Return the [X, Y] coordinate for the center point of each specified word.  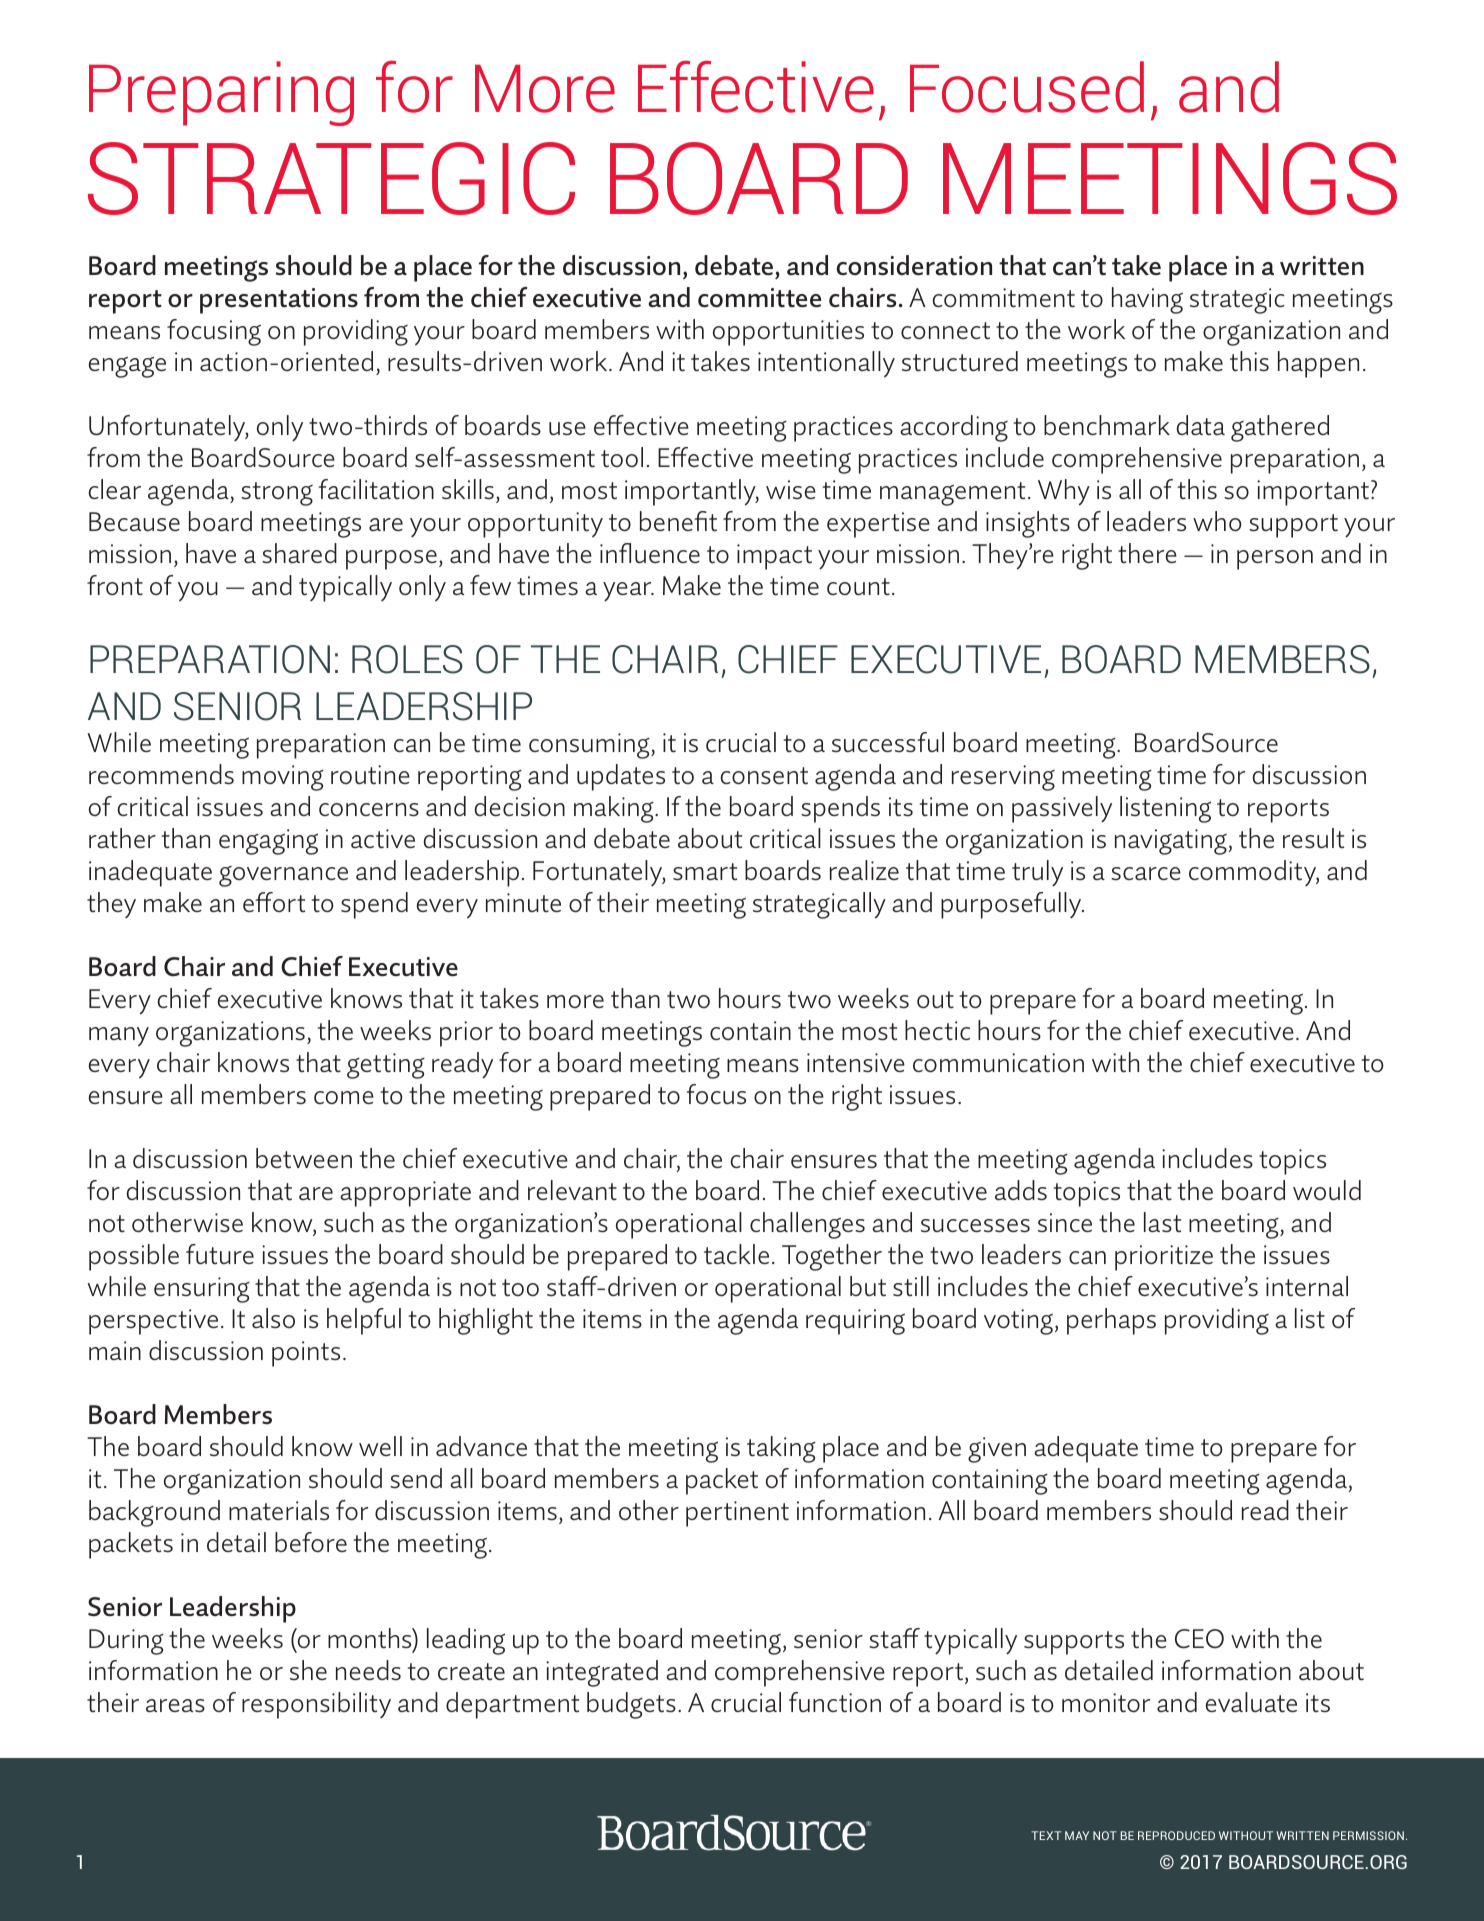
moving [283, 778]
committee [760, 298]
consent [764, 776]
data [1200, 425]
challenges [807, 1225]
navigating [1172, 842]
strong [277, 494]
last [1162, 1222]
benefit [678, 521]
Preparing [221, 93]
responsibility [316, 1705]
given [997, 1450]
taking [781, 1449]
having [1147, 300]
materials [279, 1510]
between [304, 1158]
